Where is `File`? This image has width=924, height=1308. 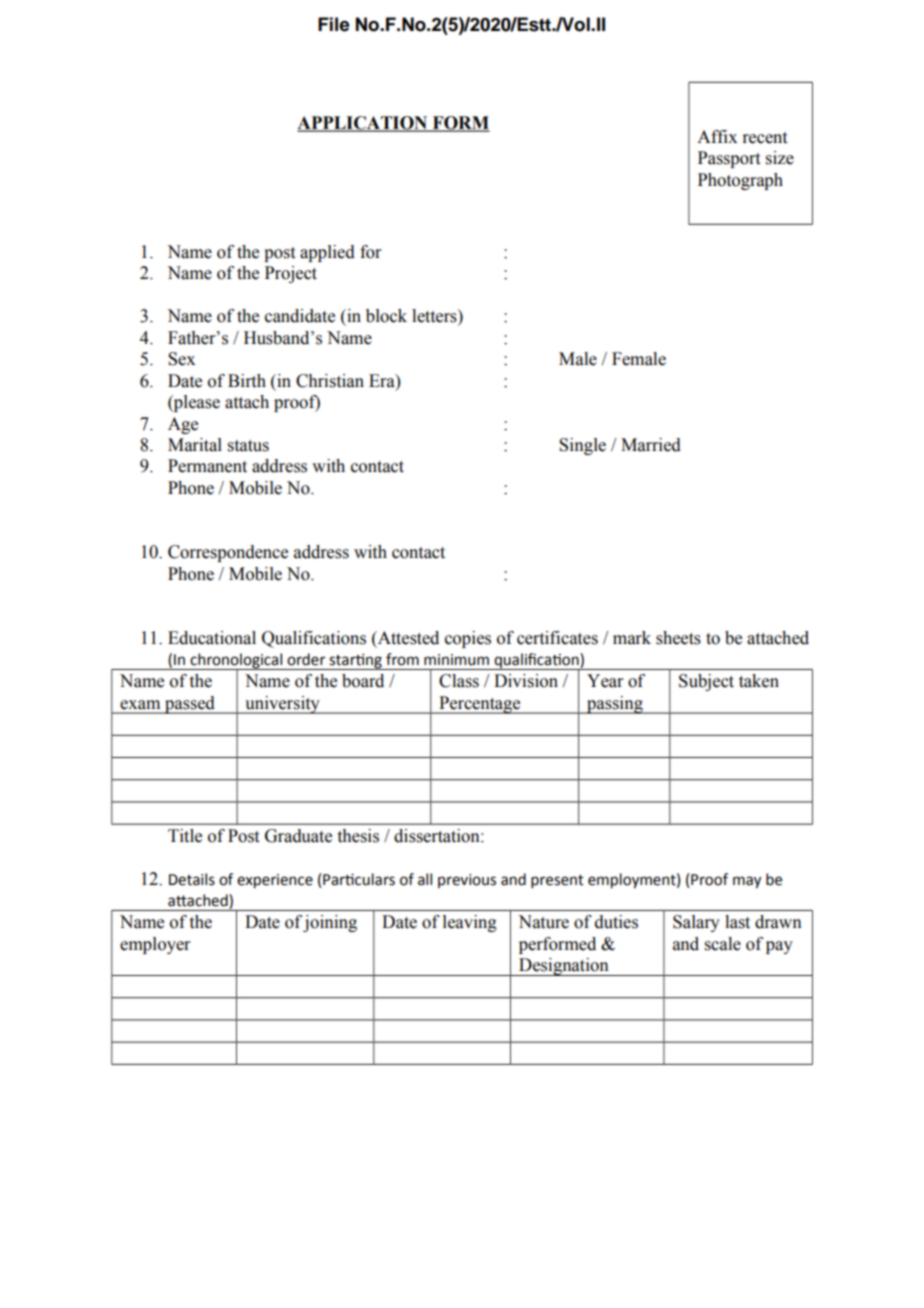 File is located at coordinates (334, 24).
